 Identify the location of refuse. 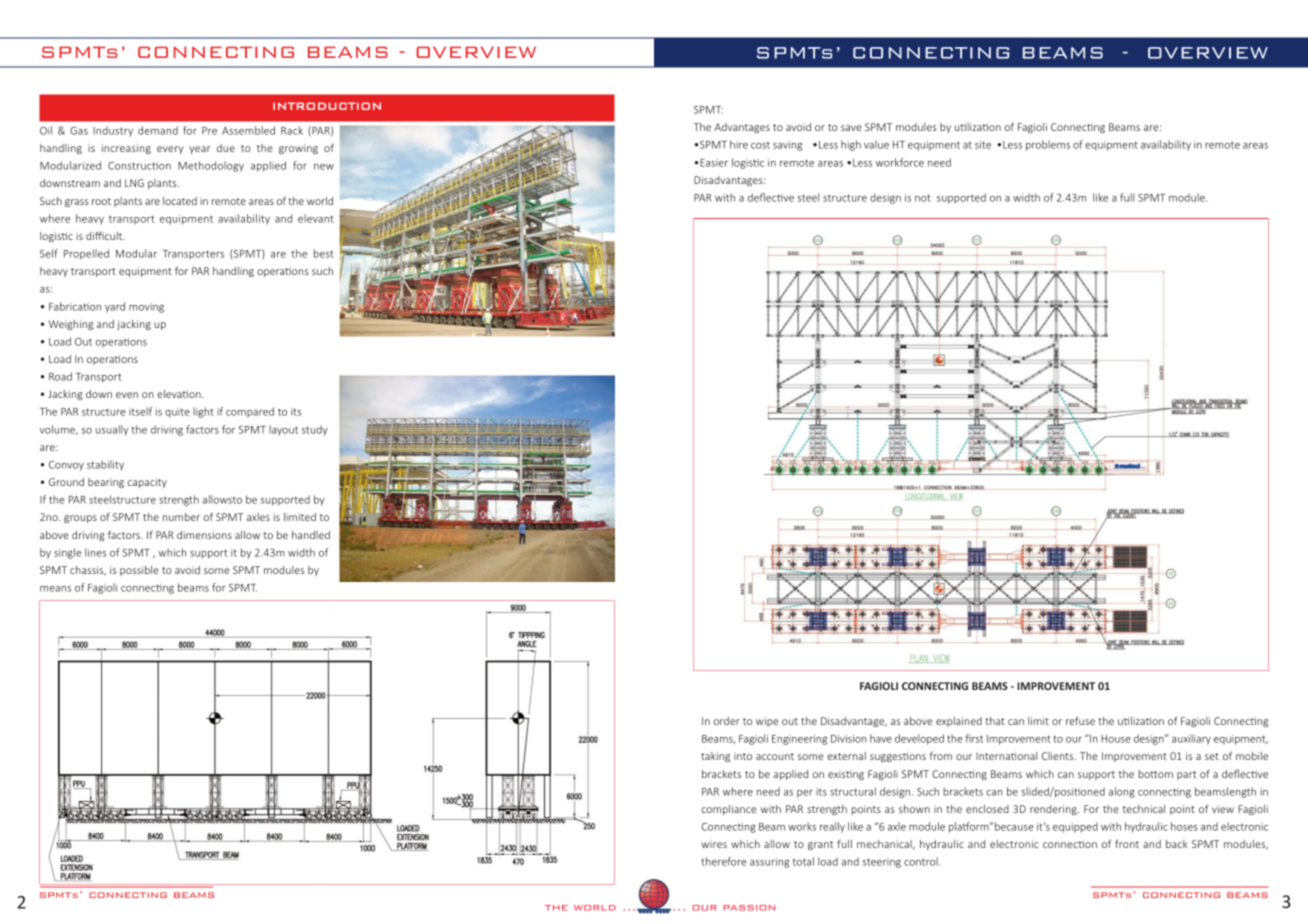
(1080, 721).
